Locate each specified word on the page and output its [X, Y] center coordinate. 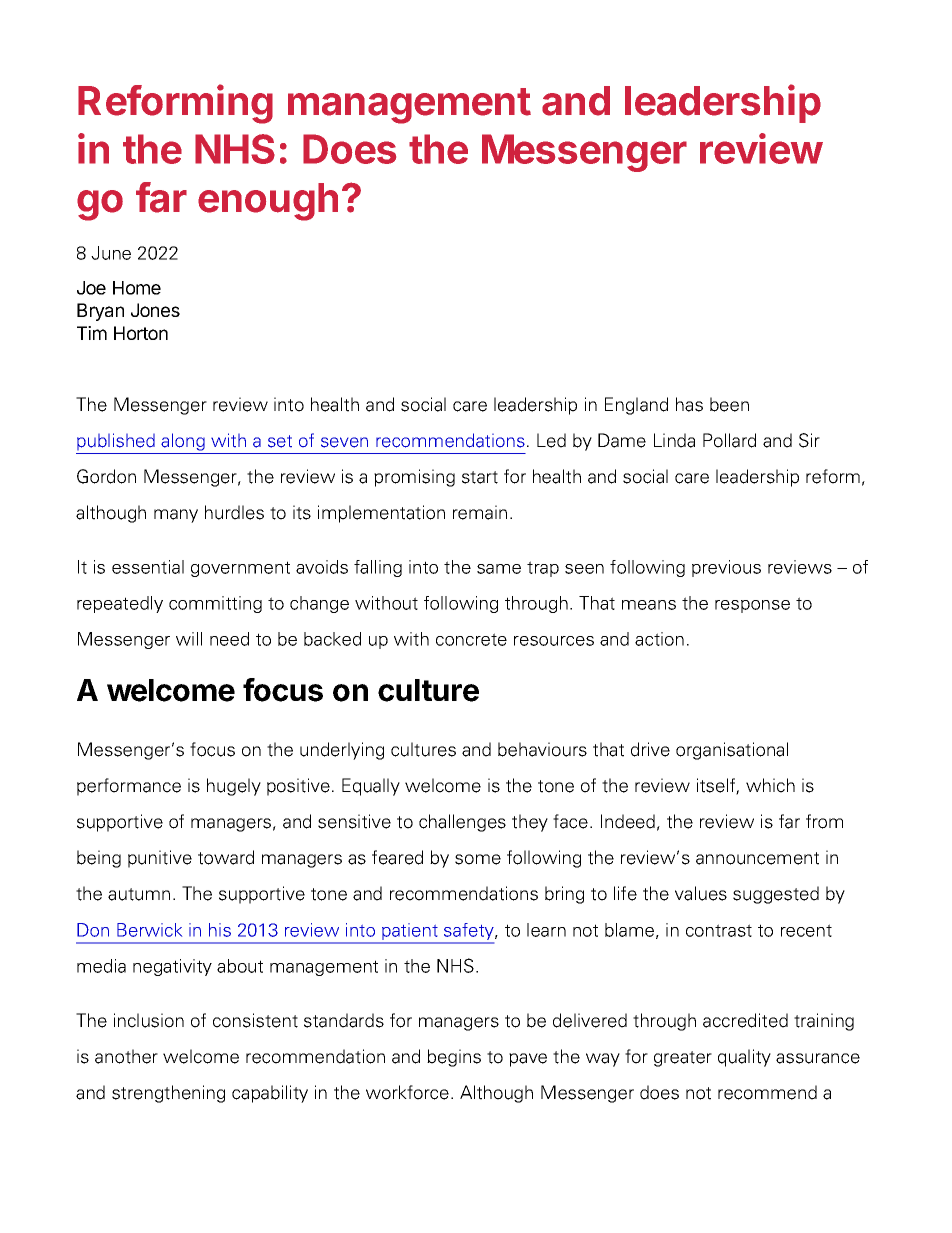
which [770, 785]
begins [454, 1058]
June [111, 253]
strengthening [168, 1094]
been [729, 404]
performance [129, 787]
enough [268, 202]
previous [726, 568]
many [176, 516]
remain [480, 512]
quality [744, 1058]
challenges [462, 823]
